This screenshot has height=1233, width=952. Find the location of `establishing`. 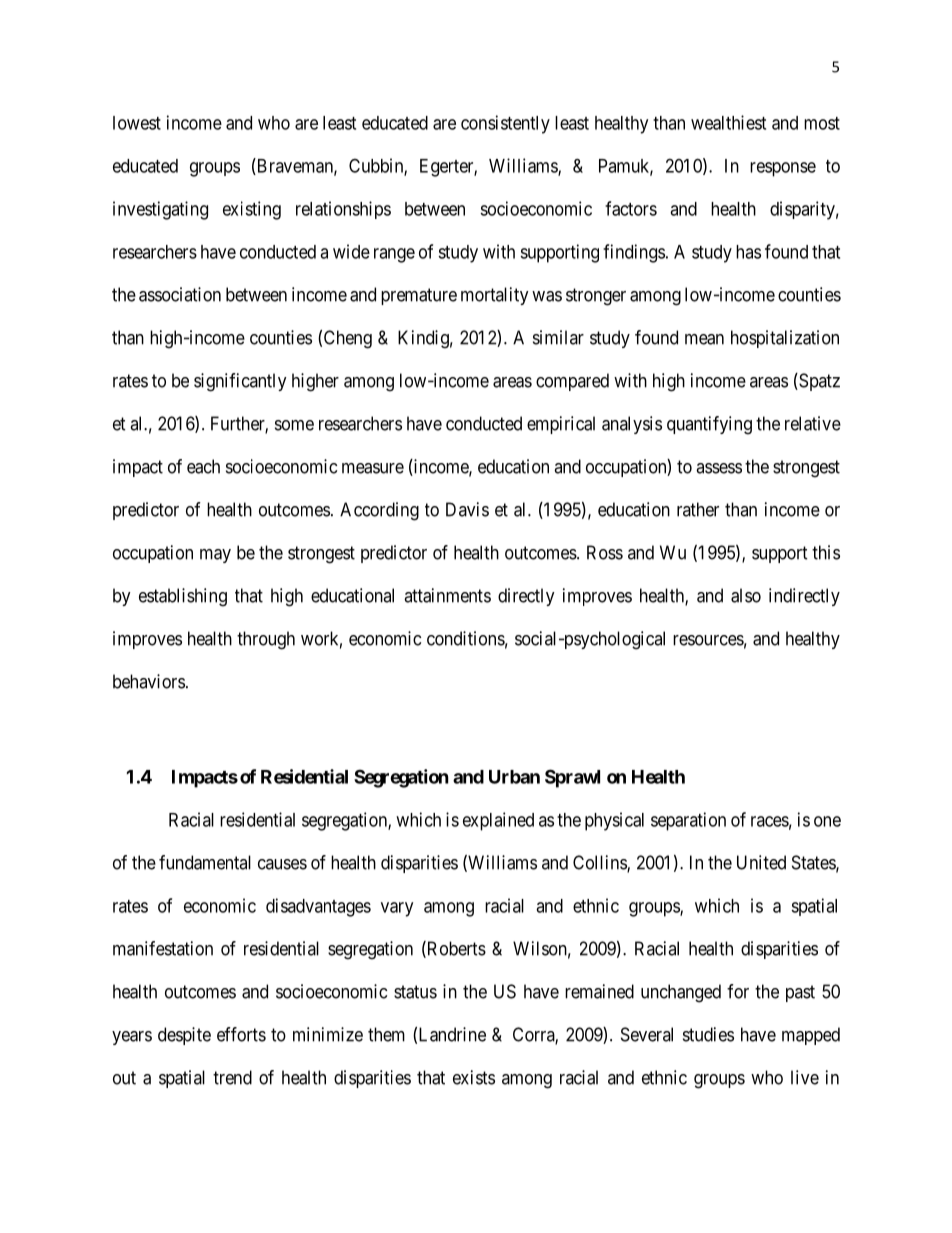

establishing is located at coordinates (183, 597).
